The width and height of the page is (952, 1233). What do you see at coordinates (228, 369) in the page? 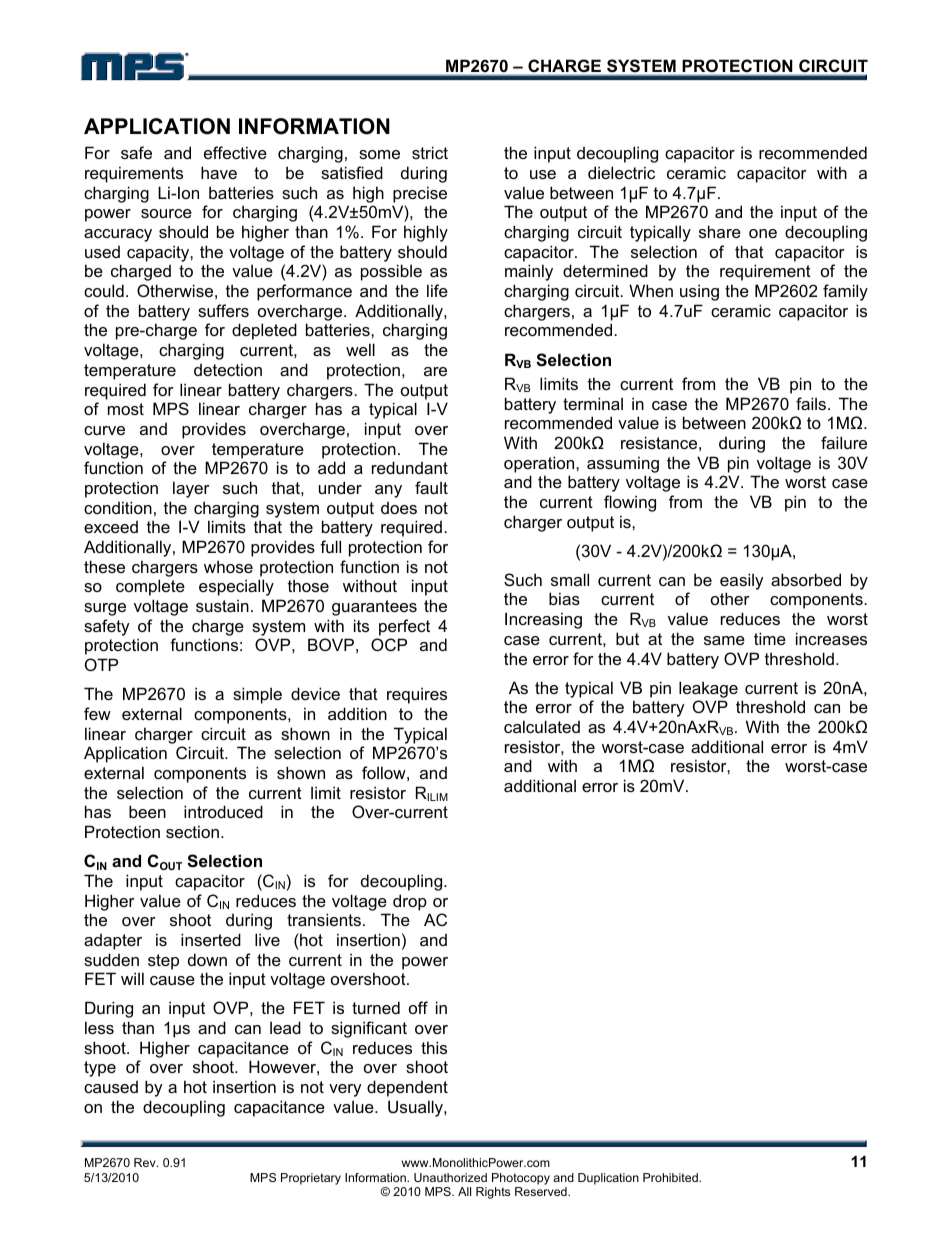
I see `detection` at bounding box center [228, 369].
